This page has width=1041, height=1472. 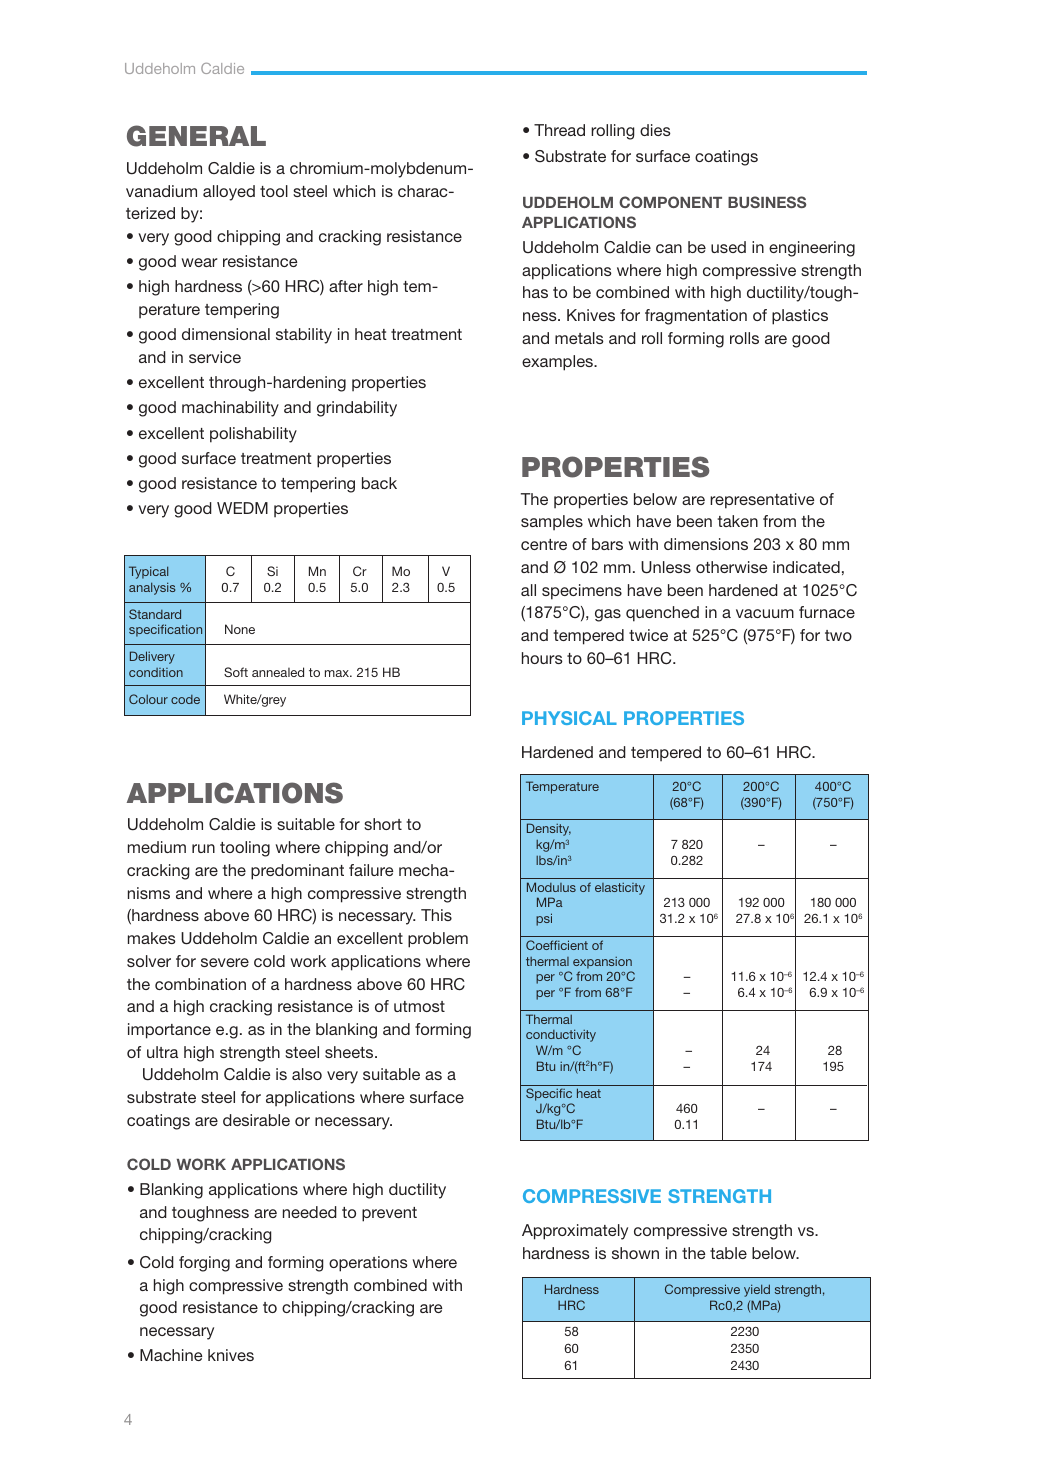 What do you see at coordinates (670, 202) in the page?
I see `COMPONENT` at bounding box center [670, 202].
